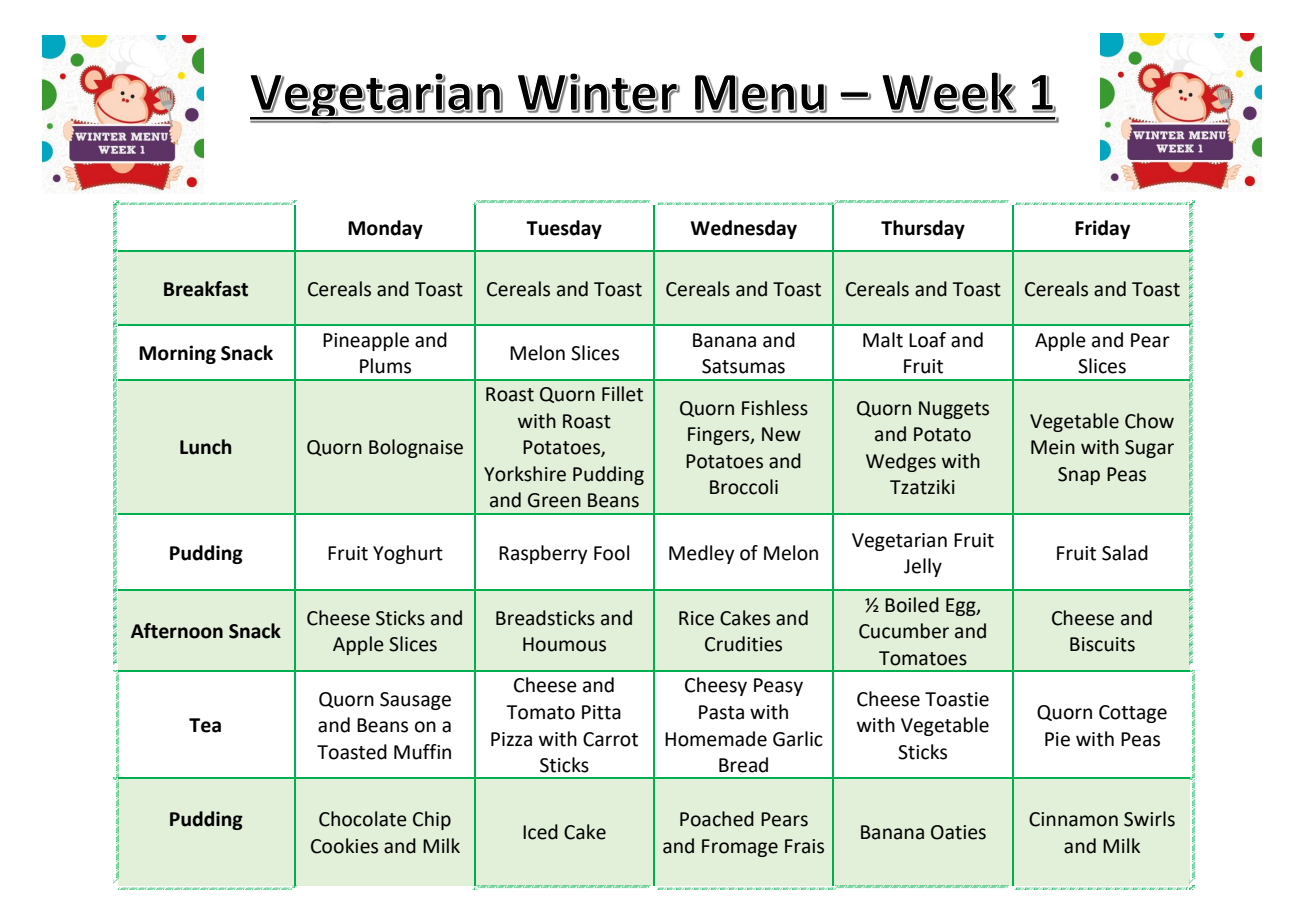 The image size is (1308, 924). Describe the element at coordinates (717, 819) in the screenshot. I see `Poached` at that location.
